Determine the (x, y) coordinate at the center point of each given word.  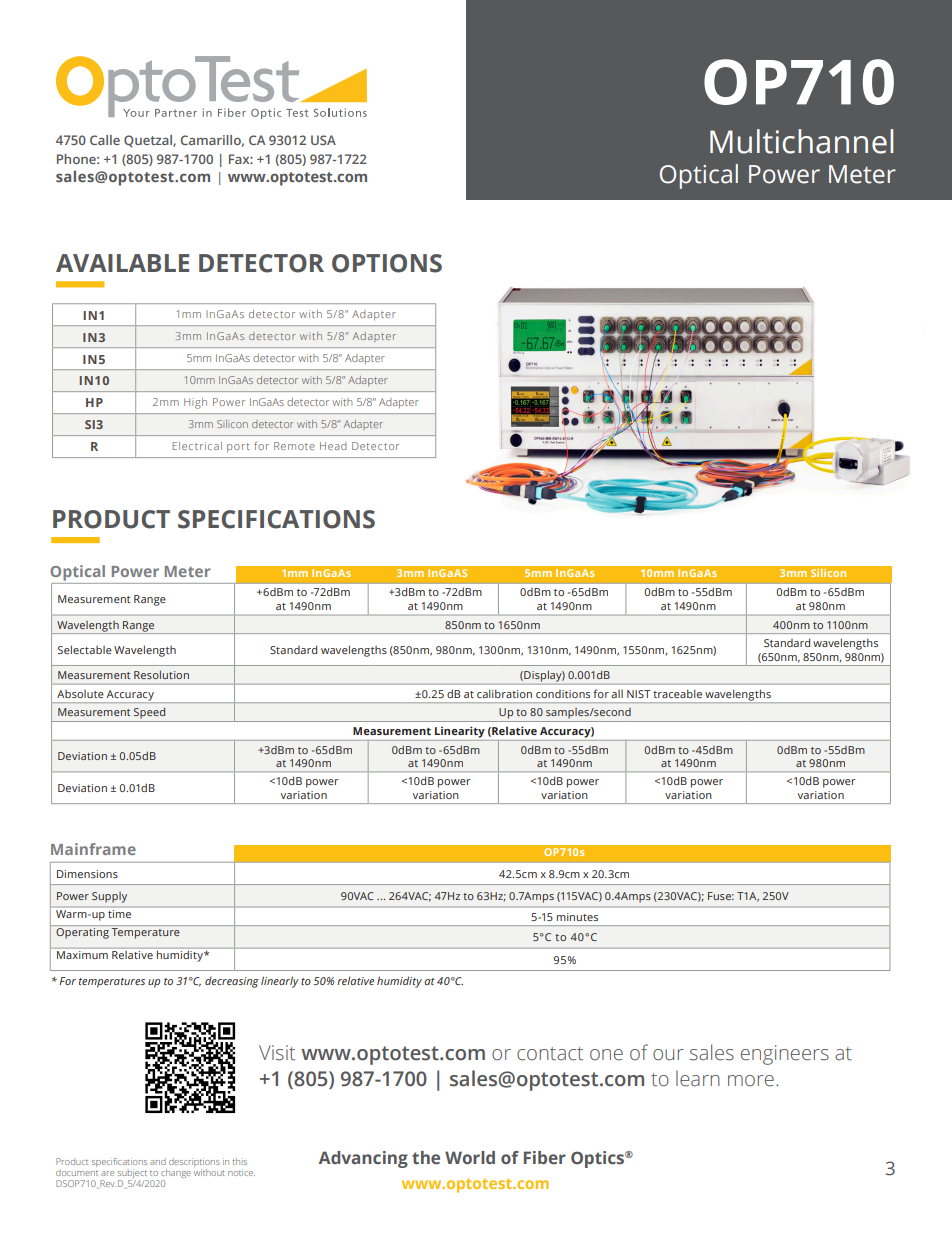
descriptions (194, 1162)
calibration (504, 693)
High (195, 403)
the (426, 1158)
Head (333, 446)
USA (323, 140)
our (668, 1055)
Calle (105, 140)
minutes (577, 917)
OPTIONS (387, 263)
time (120, 912)
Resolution (161, 674)
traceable (677, 693)
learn (698, 1078)
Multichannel (801, 141)
